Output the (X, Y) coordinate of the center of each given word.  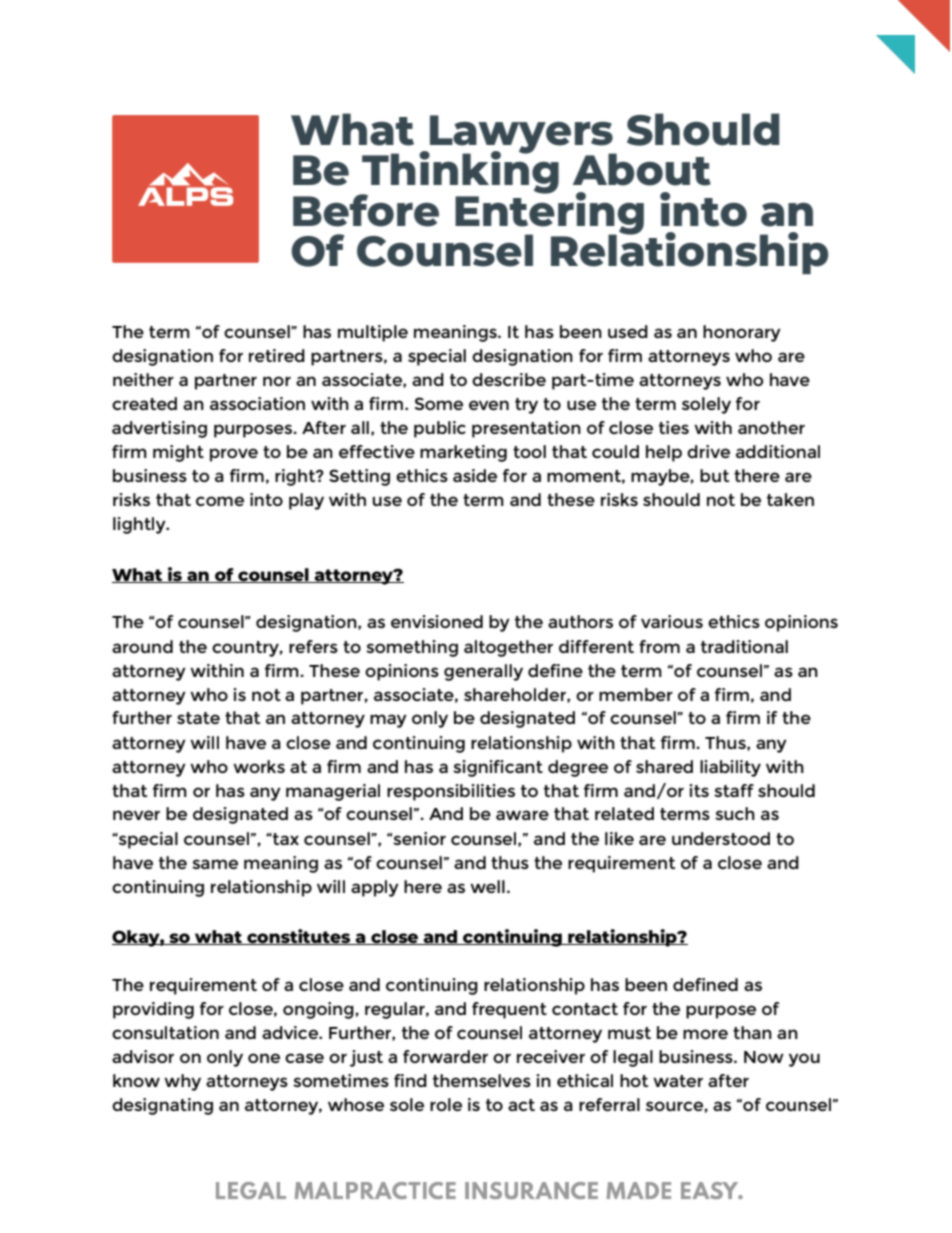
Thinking (459, 172)
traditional (744, 646)
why (182, 1082)
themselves (482, 1080)
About (642, 169)
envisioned (437, 621)
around (142, 646)
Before (366, 210)
